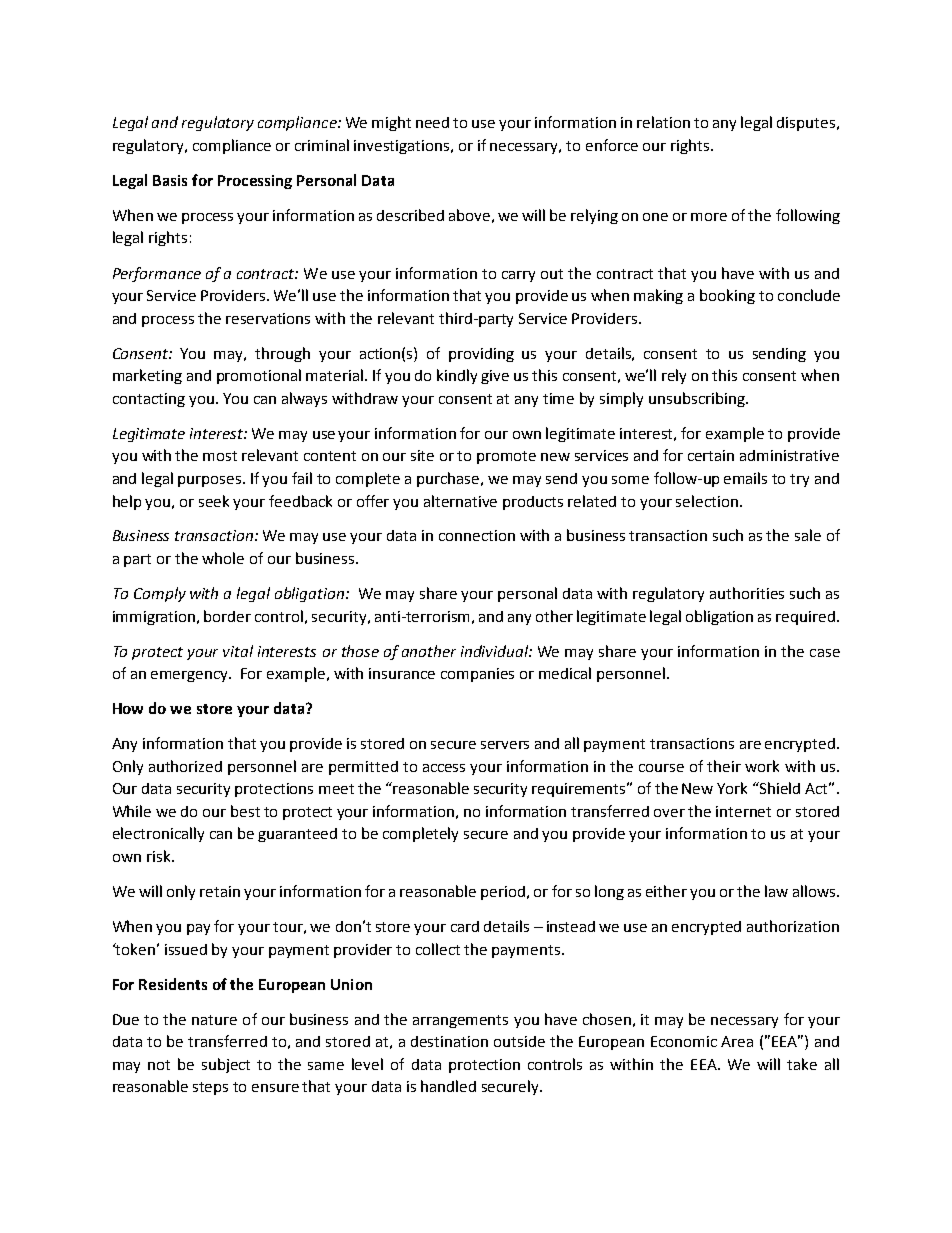 The image size is (952, 1233). Describe the element at coordinates (807, 124) in the page. I see `disputes` at that location.
